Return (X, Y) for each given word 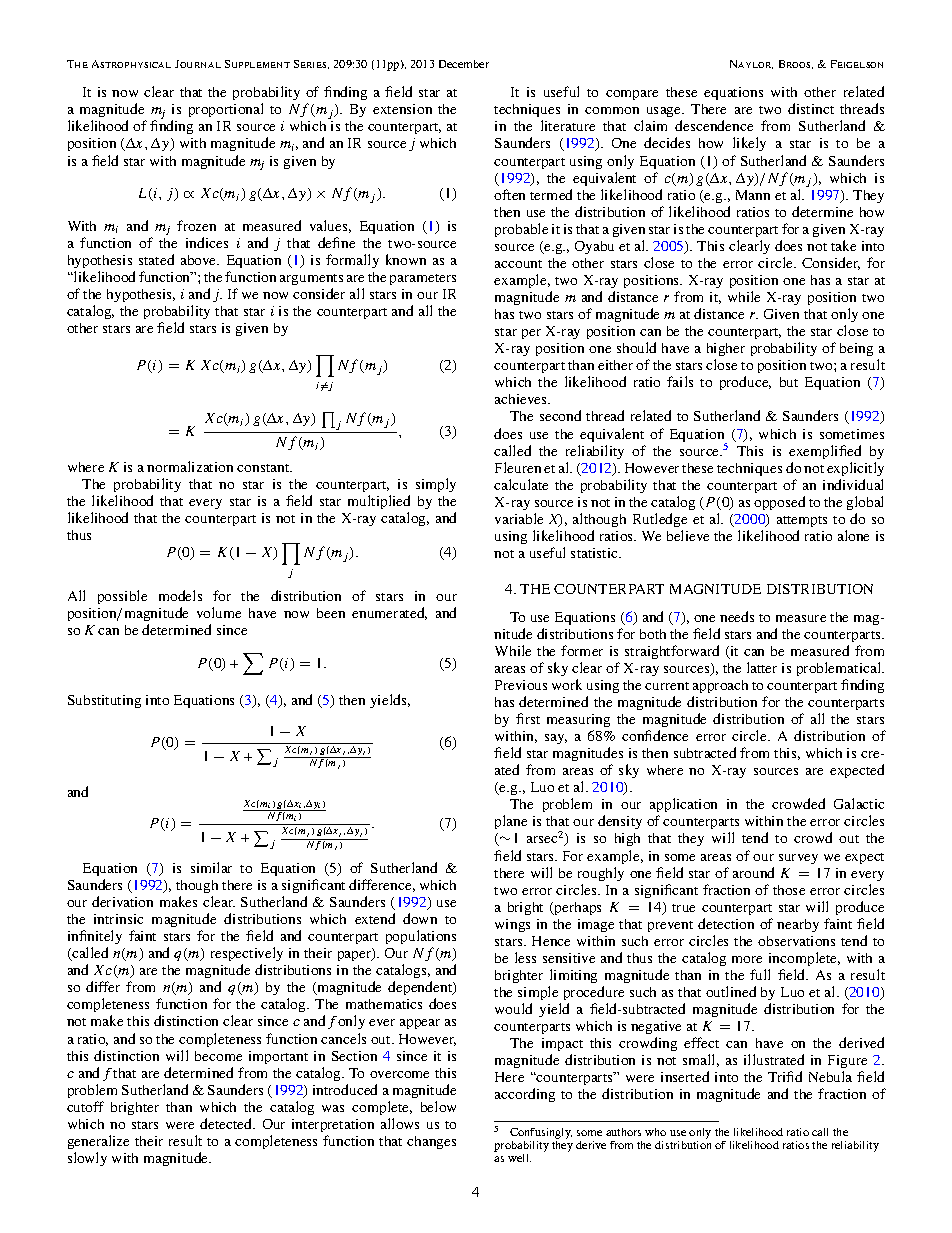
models (180, 595)
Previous (521, 685)
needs (737, 616)
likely (749, 144)
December (464, 64)
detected (227, 1123)
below (438, 1106)
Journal (198, 64)
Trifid (785, 1076)
